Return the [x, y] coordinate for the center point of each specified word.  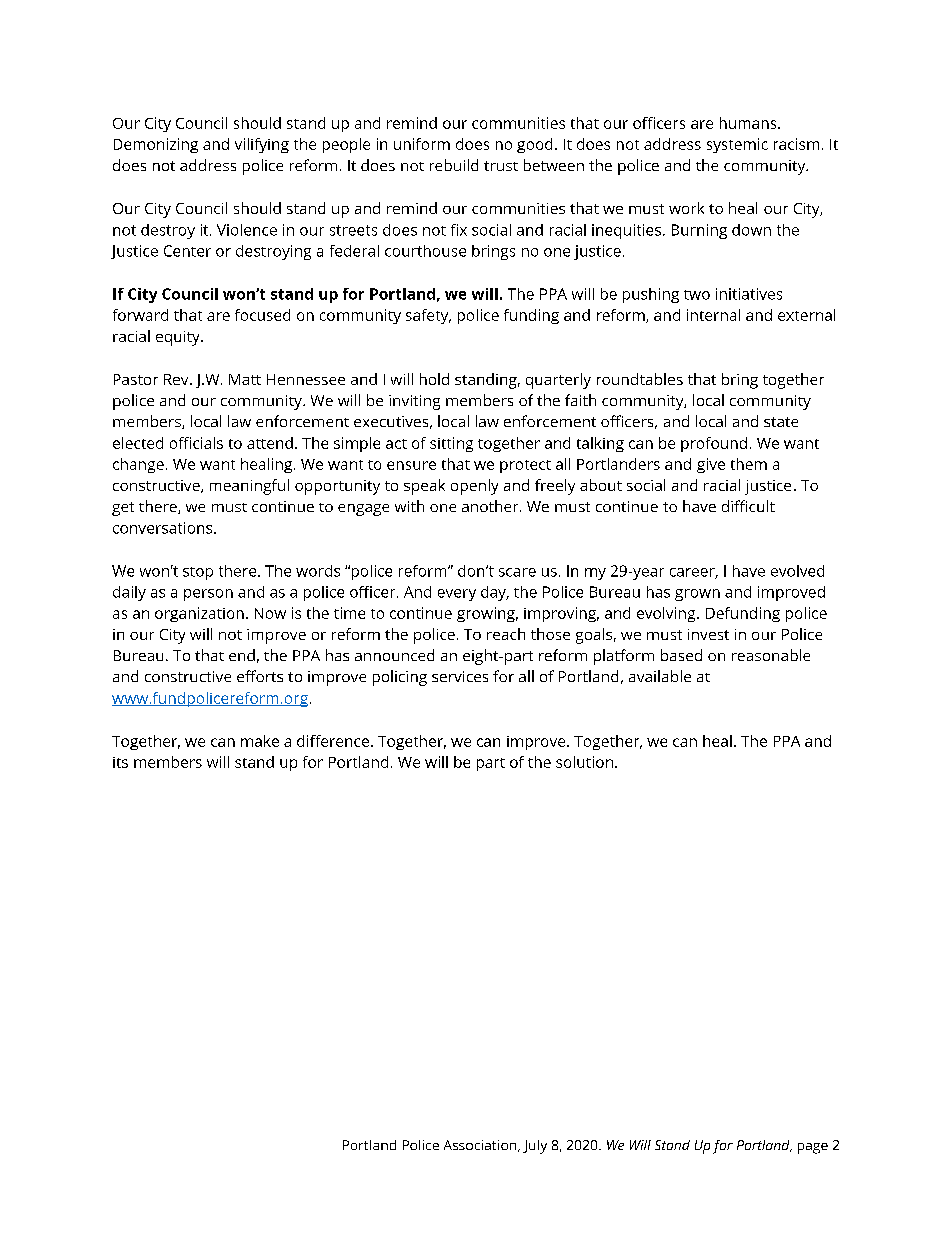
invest [708, 634]
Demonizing [156, 145]
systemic [737, 145]
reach [506, 634]
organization [199, 614]
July [535, 1147]
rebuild [454, 165]
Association [481, 1146]
